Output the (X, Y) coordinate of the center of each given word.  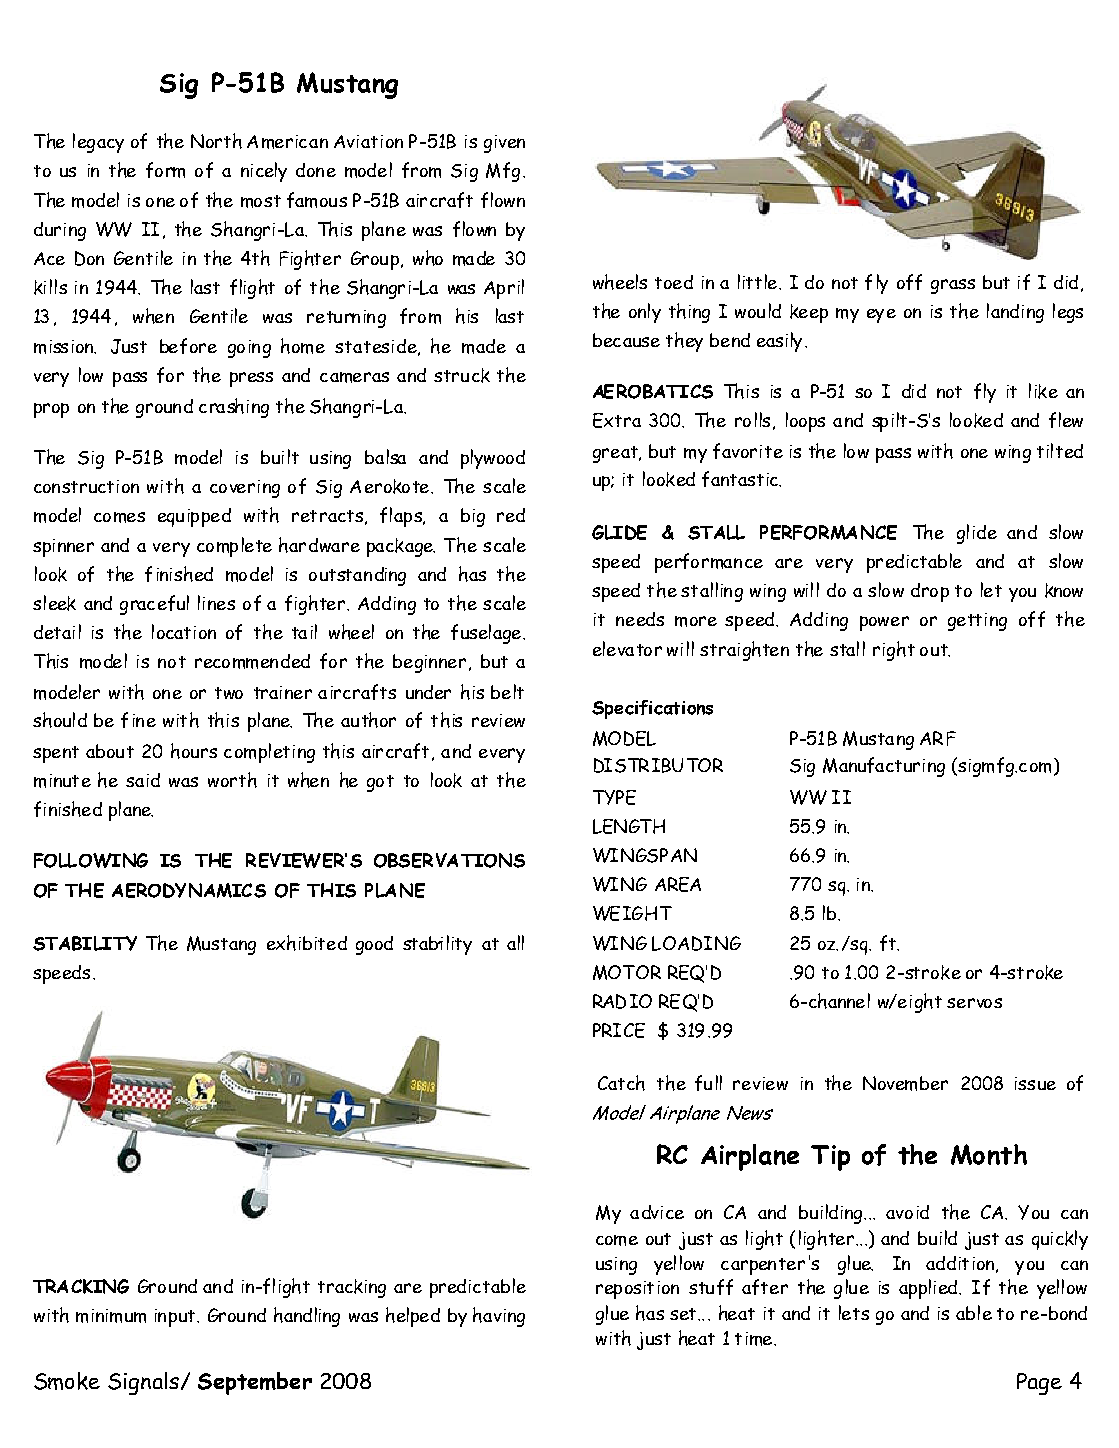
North (216, 141)
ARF (938, 738)
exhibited (307, 943)
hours (194, 751)
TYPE (614, 797)
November (905, 1083)
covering (245, 489)
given (504, 144)
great (617, 454)
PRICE (619, 1030)
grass (953, 286)
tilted (1060, 450)
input (175, 1318)
